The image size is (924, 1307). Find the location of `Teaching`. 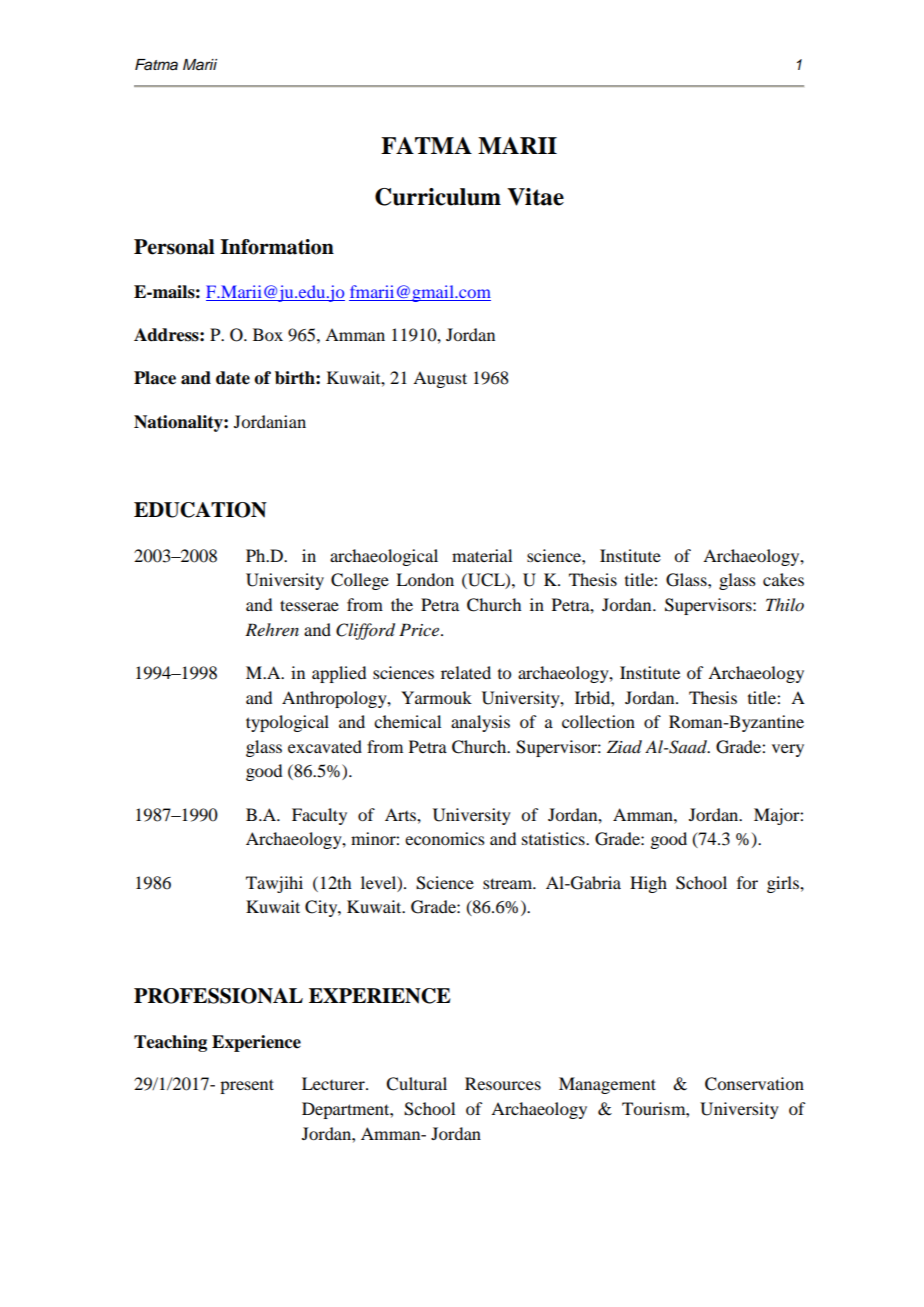

Teaching is located at coordinates (170, 1043).
